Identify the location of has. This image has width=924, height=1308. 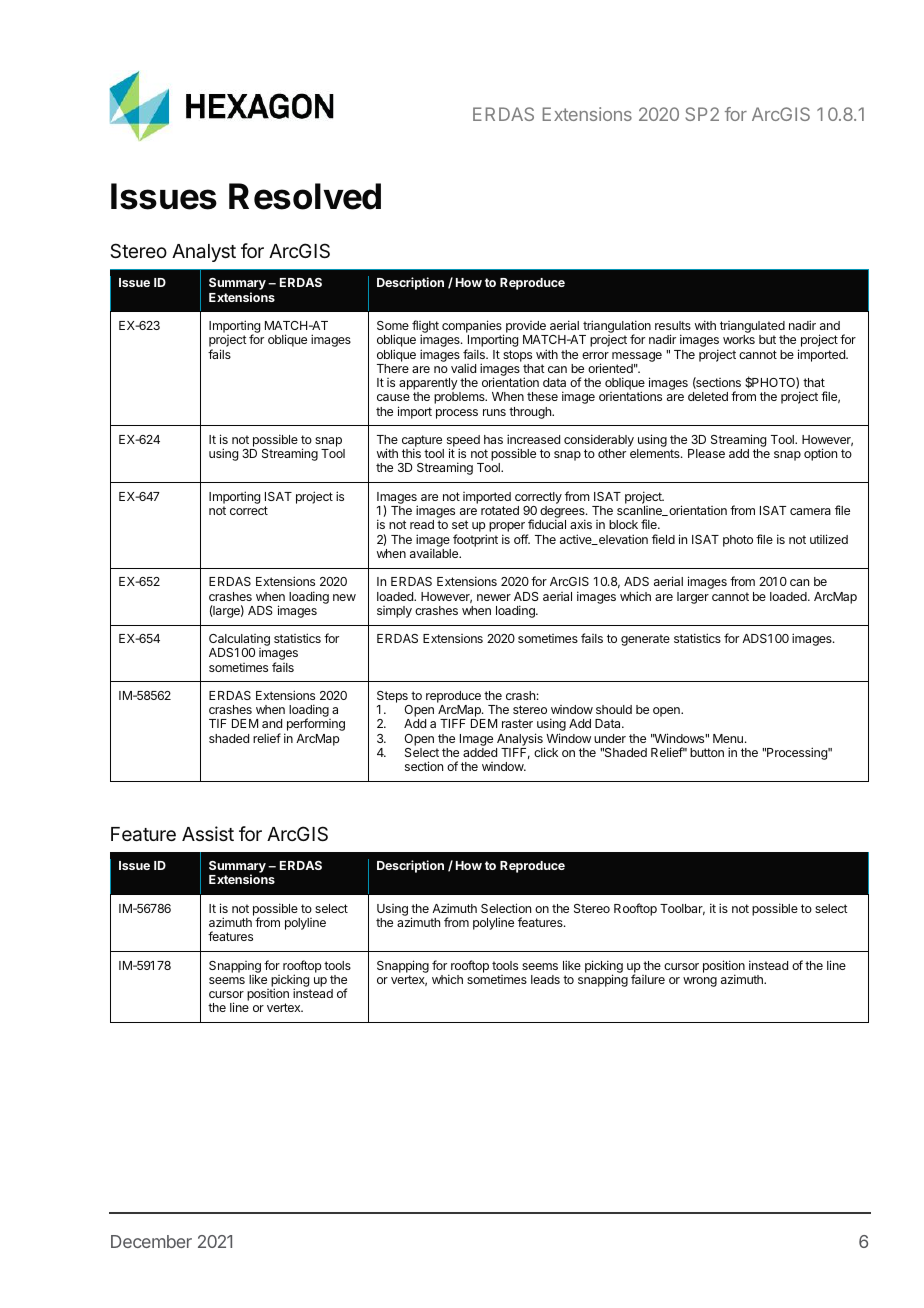
(493, 439).
